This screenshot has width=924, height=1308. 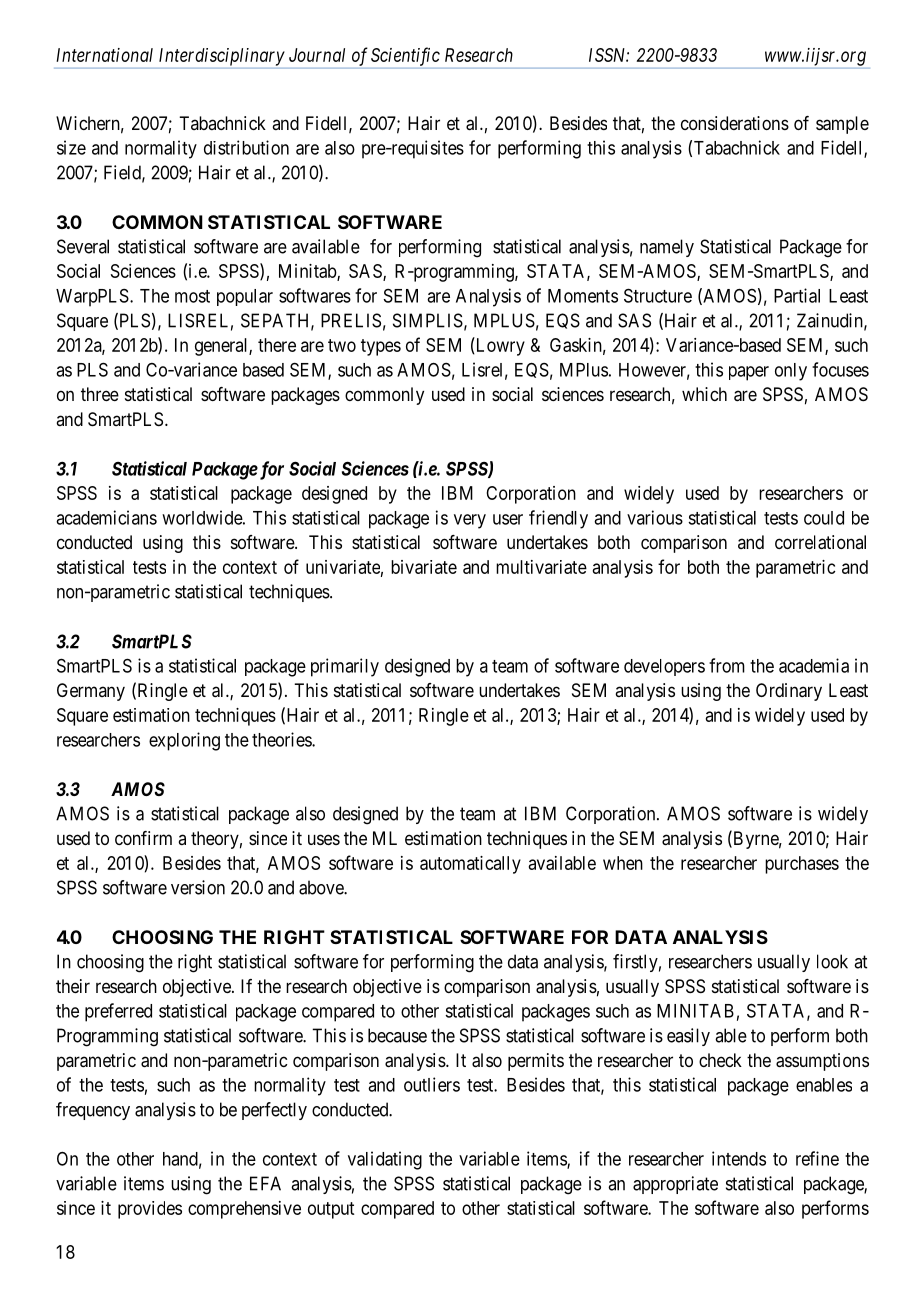 What do you see at coordinates (727, 665) in the screenshot?
I see `from` at bounding box center [727, 665].
